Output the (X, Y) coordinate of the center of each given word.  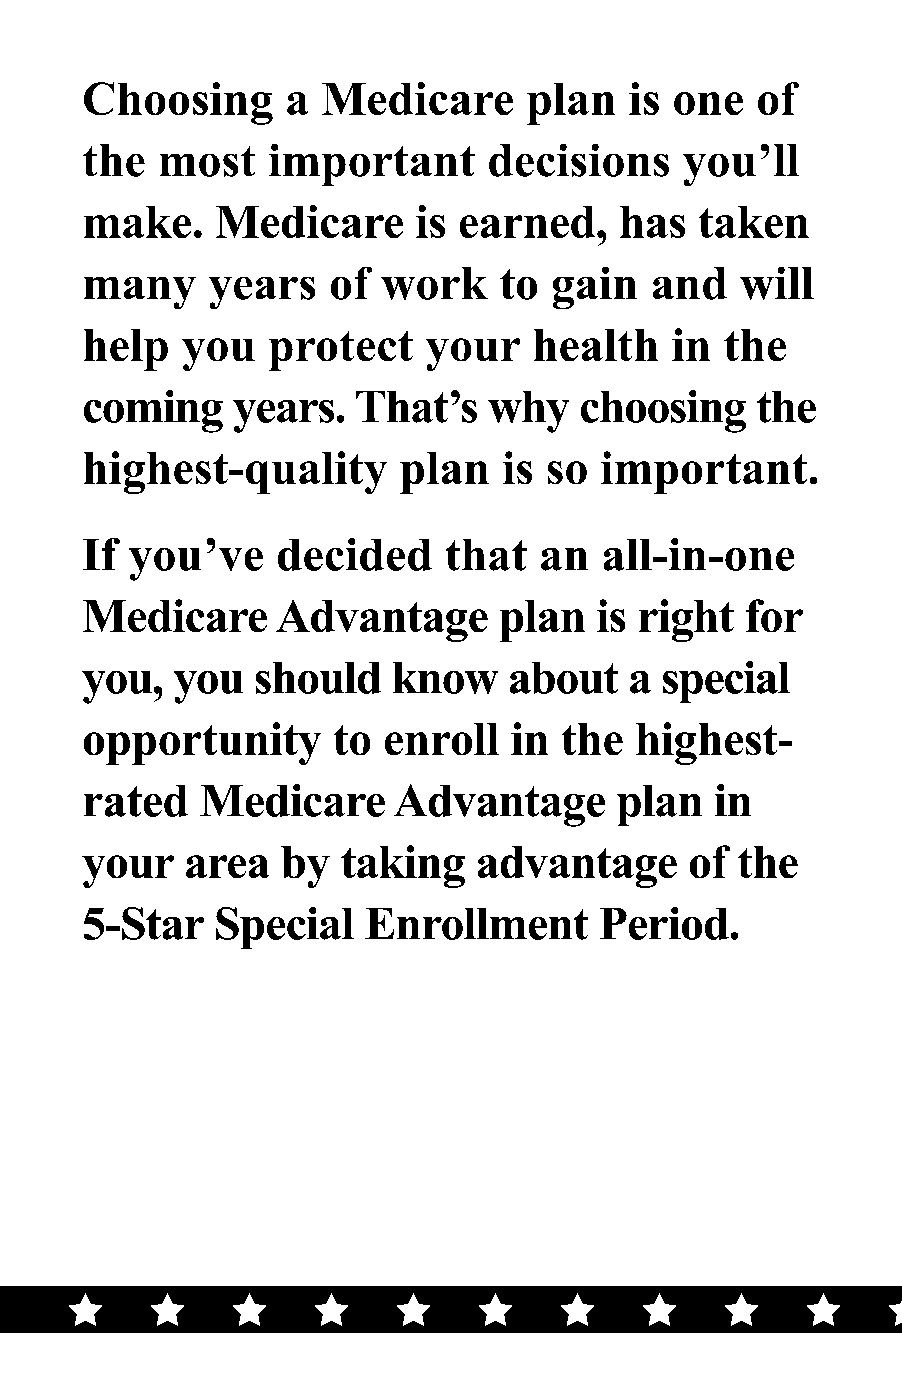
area (227, 866)
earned (529, 222)
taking (403, 866)
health (596, 345)
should (318, 678)
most (207, 161)
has (652, 222)
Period (664, 923)
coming (153, 411)
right (686, 620)
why (528, 412)
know (445, 678)
